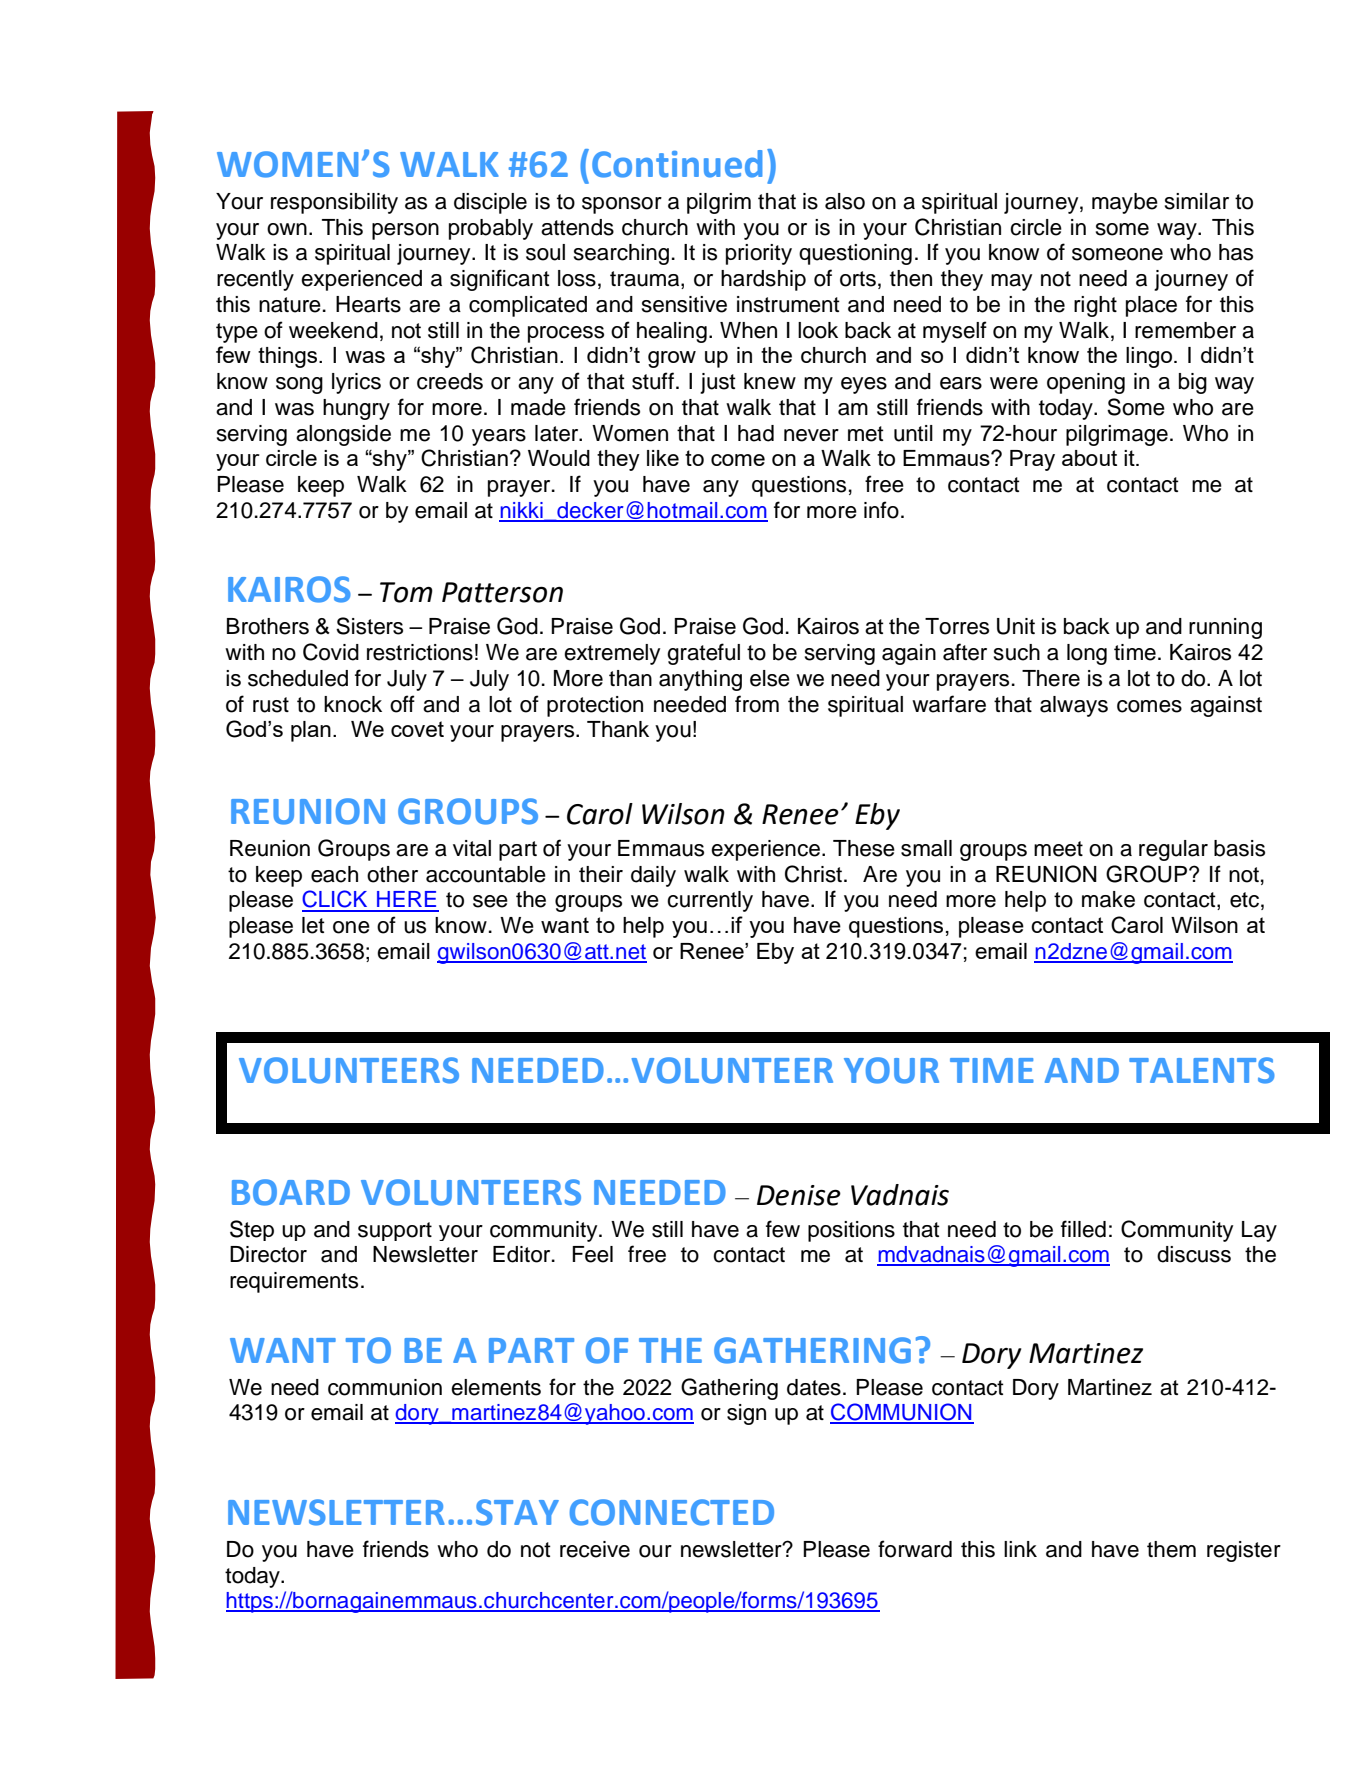  What do you see at coordinates (1173, 850) in the screenshot?
I see `regular` at bounding box center [1173, 850].
